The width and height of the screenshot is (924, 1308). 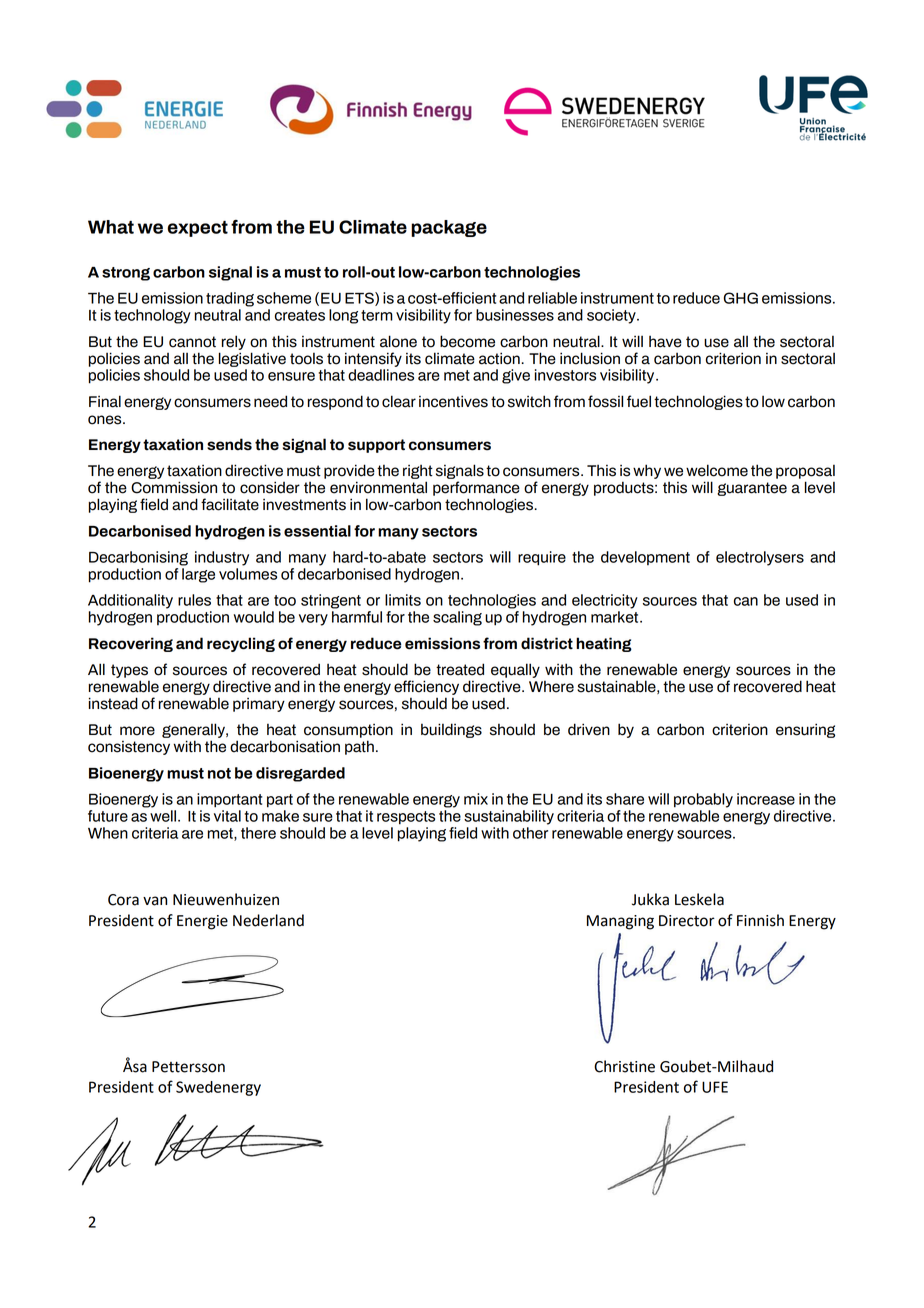 I want to click on Christine, so click(x=624, y=1066).
